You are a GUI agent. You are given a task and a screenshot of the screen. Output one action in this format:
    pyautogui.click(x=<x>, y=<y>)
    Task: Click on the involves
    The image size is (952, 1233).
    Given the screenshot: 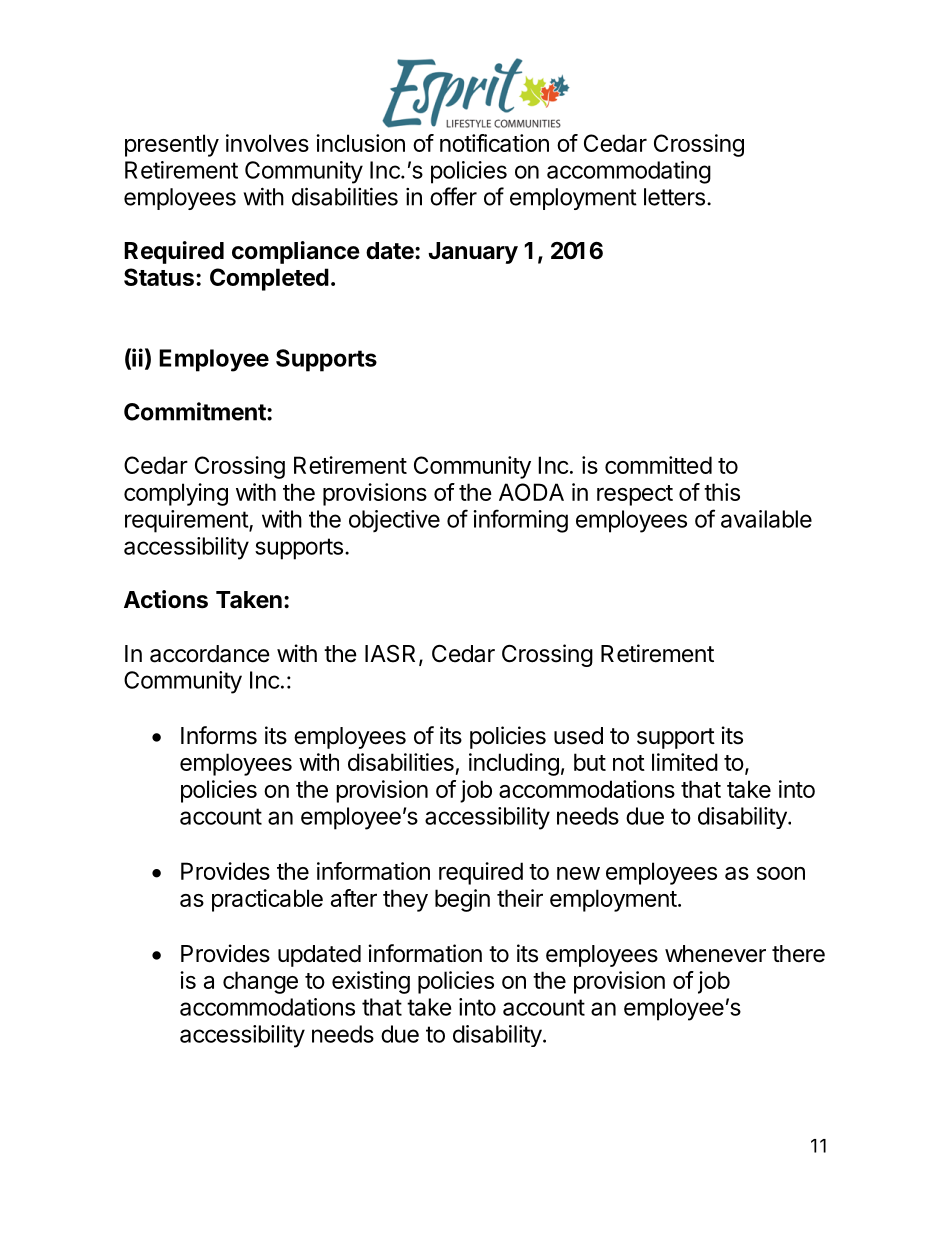 What is the action you would take?
    pyautogui.click(x=267, y=143)
